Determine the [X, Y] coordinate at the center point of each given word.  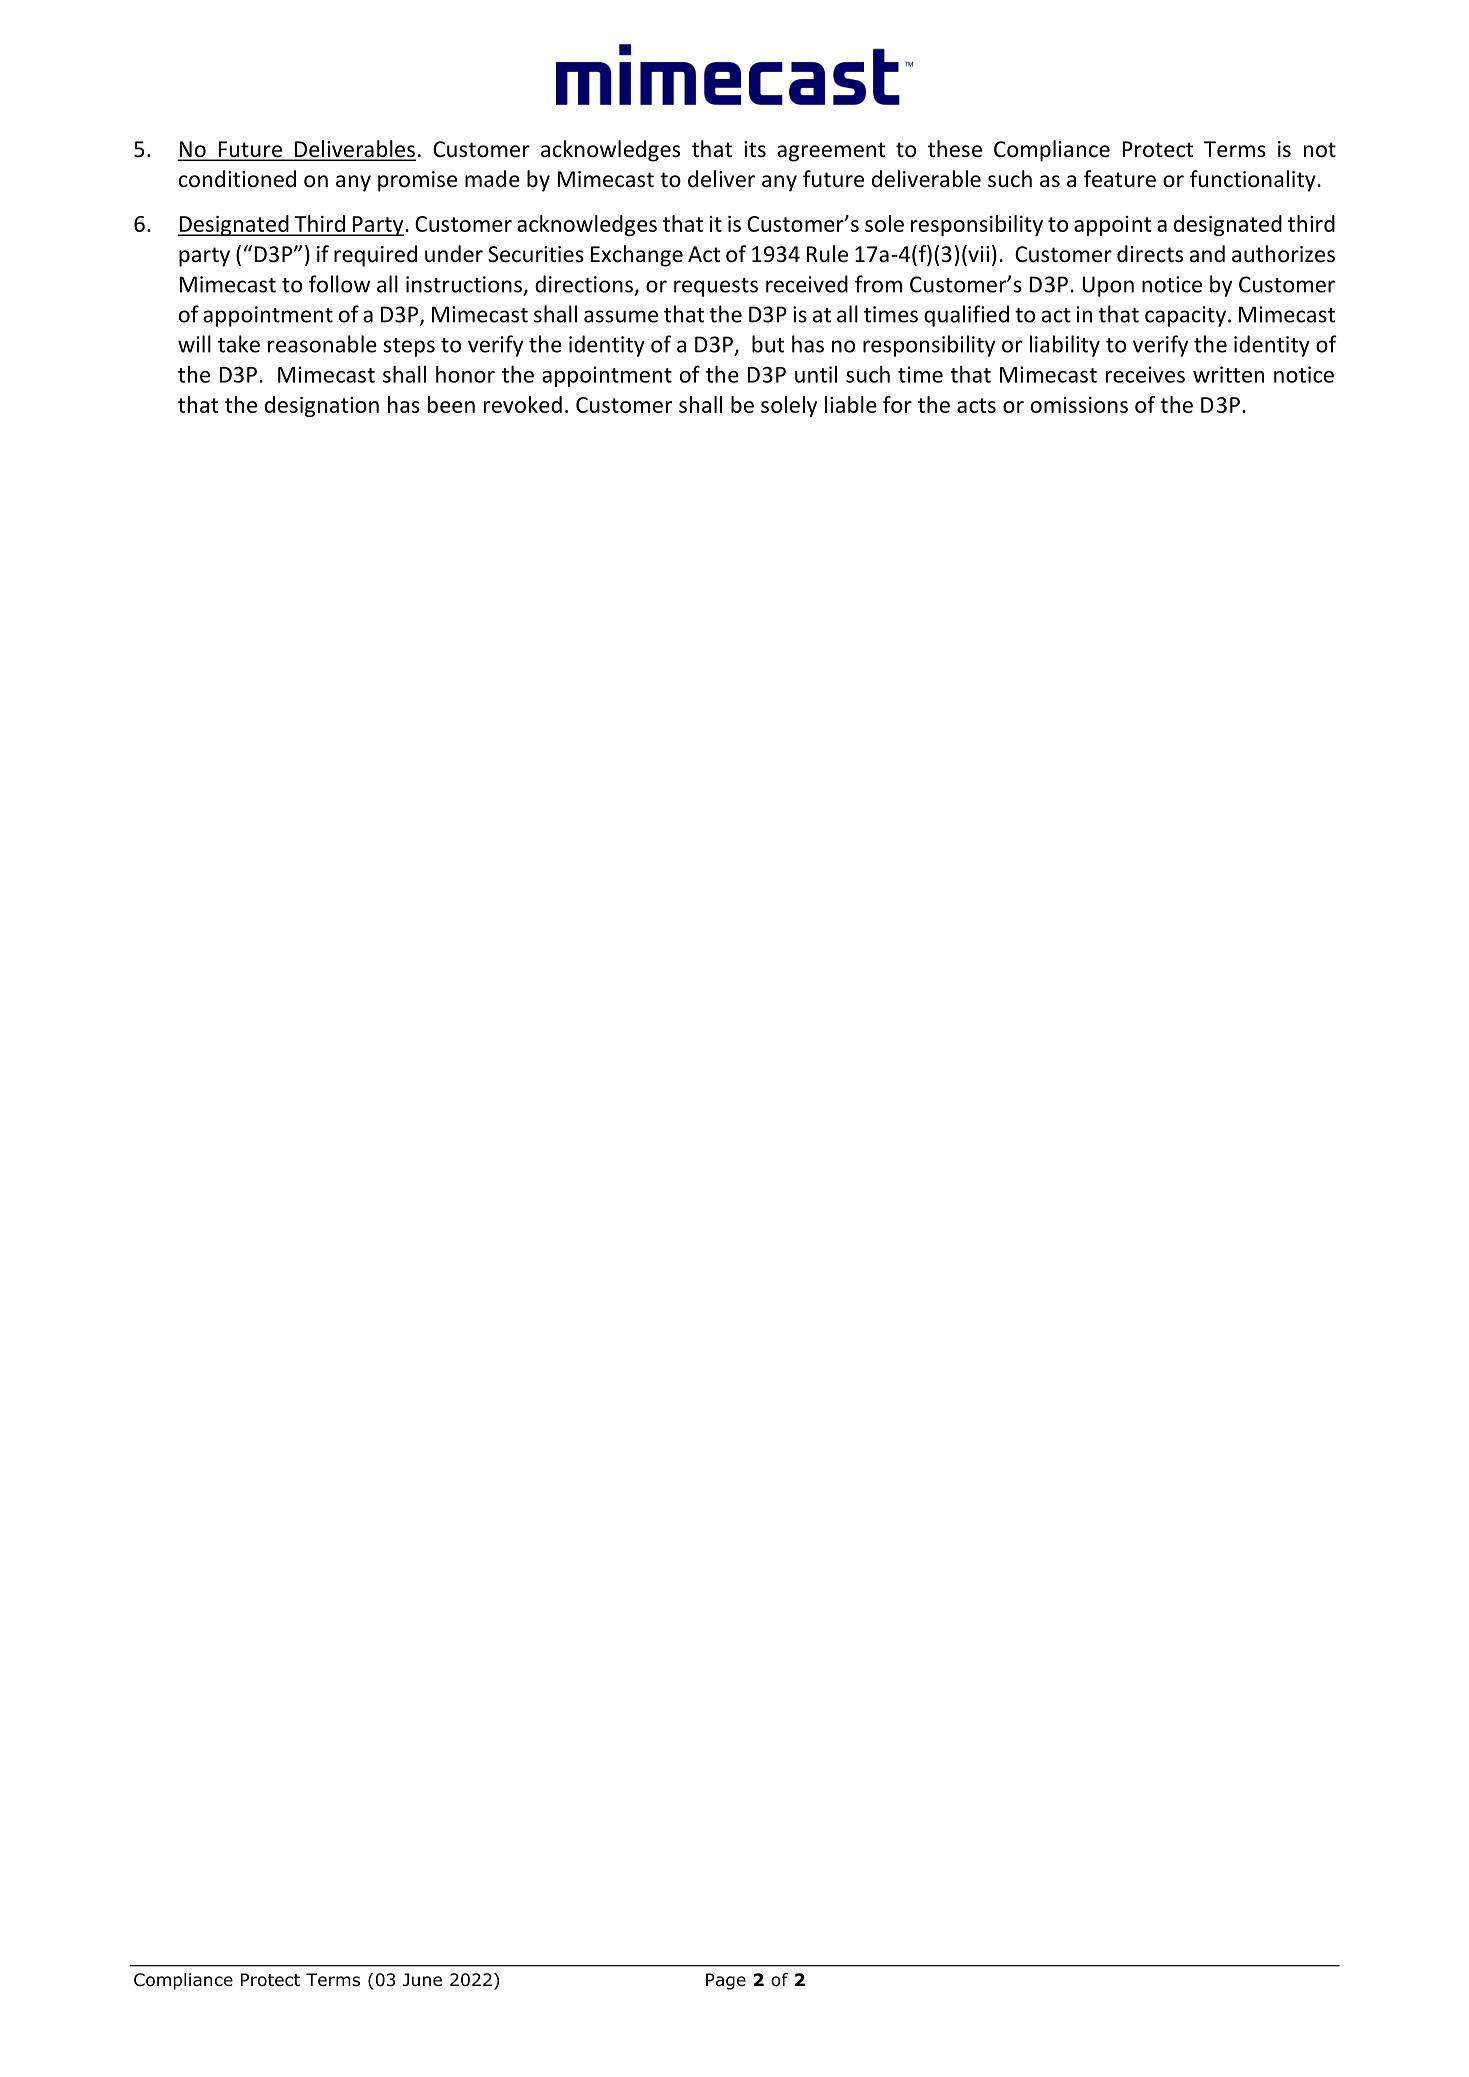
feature [1120, 179]
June [422, 1980]
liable [851, 404]
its [755, 149]
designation [322, 406]
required [375, 256]
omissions [1079, 405]
